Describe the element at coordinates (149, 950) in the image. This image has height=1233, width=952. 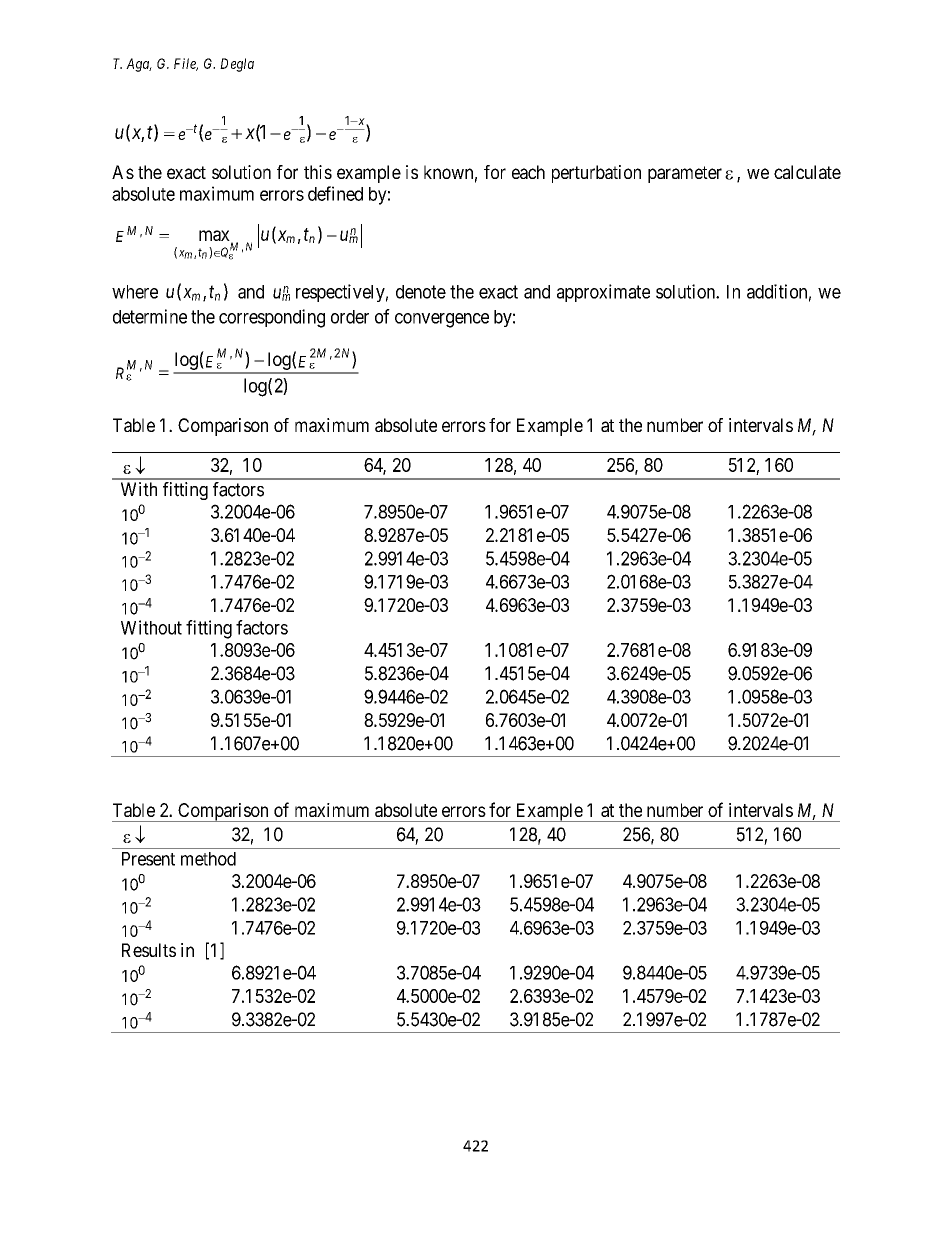
I see `Results` at that location.
